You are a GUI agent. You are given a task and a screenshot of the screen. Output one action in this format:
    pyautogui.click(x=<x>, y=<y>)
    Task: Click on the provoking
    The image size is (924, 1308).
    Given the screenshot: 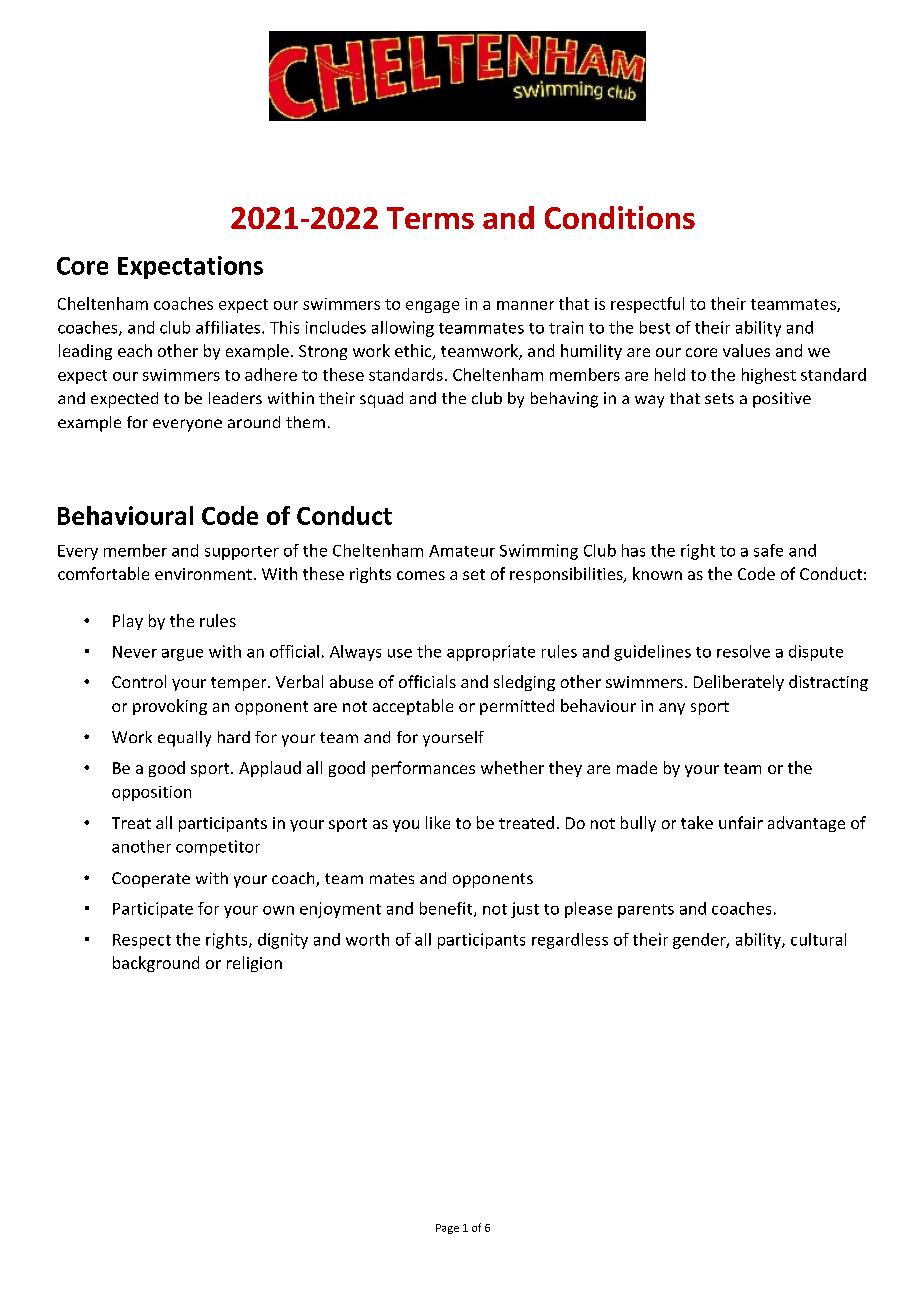 What is the action you would take?
    pyautogui.click(x=170, y=707)
